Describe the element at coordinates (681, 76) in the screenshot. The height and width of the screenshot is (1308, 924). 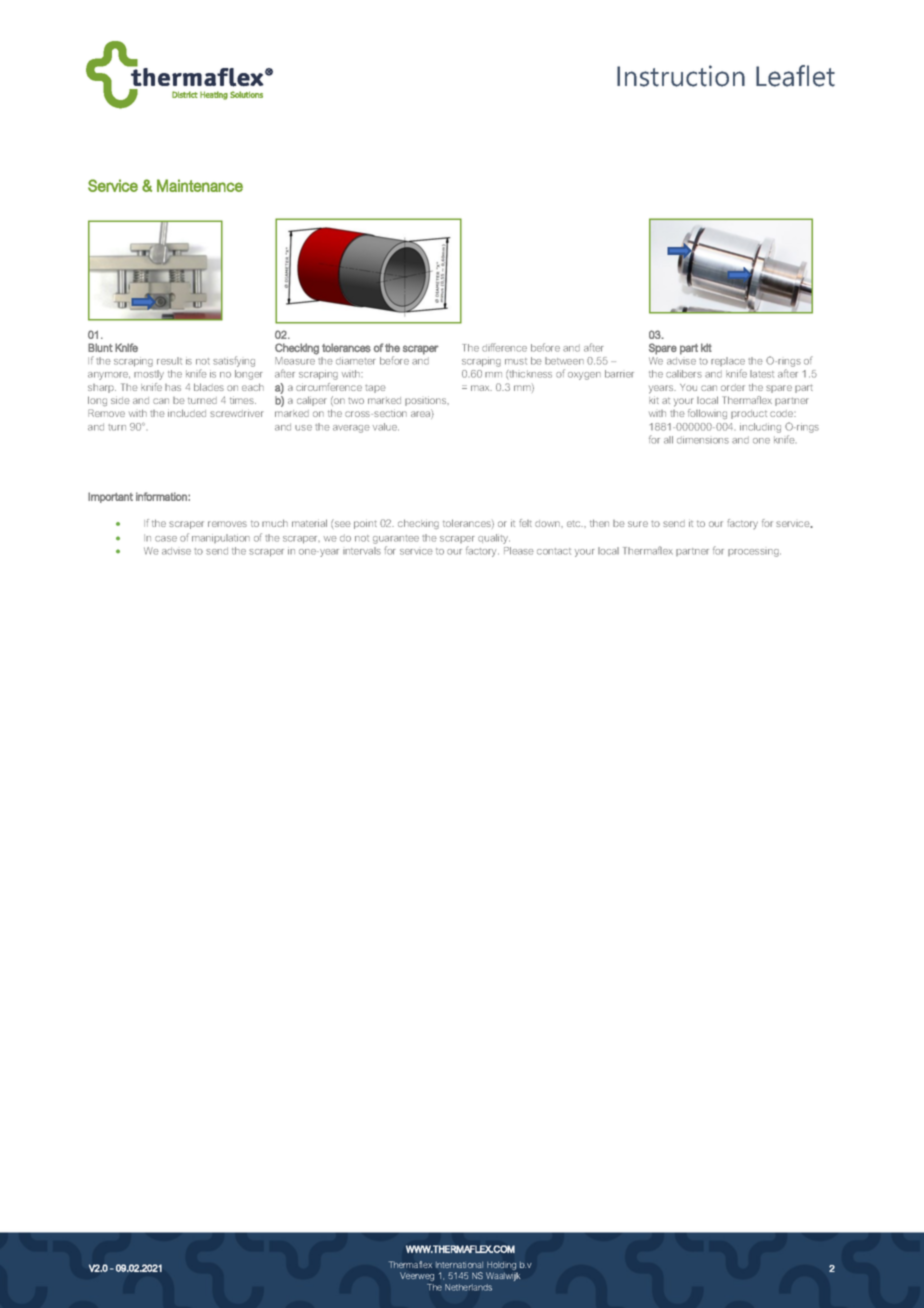
I see `Instruction` at that location.
